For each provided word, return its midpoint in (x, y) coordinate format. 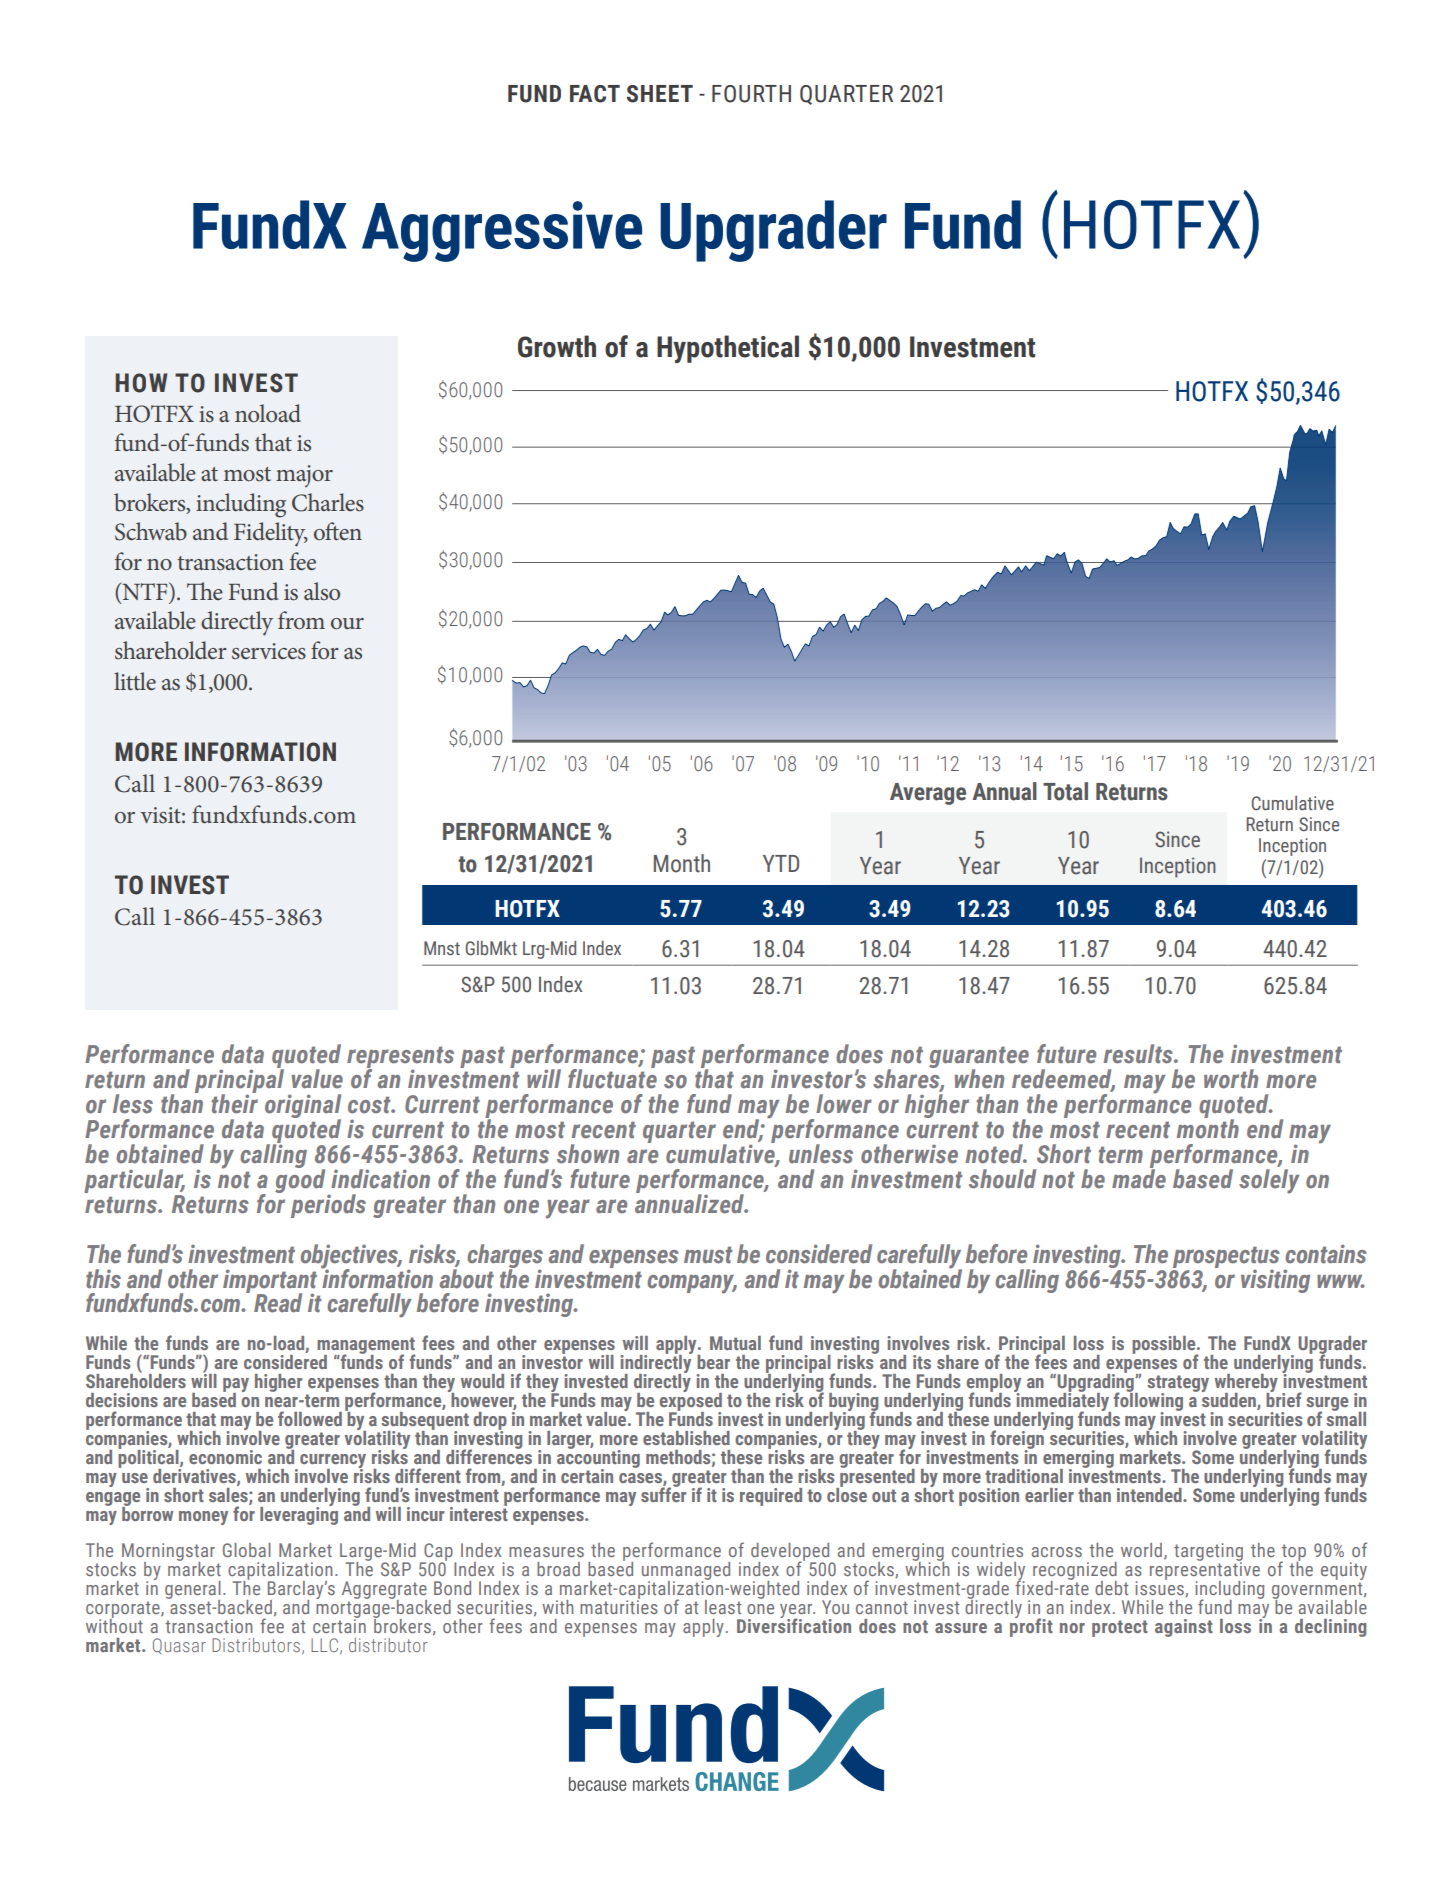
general (193, 1591)
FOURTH (751, 94)
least (723, 1607)
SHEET (660, 94)
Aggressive (502, 231)
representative (1205, 1571)
